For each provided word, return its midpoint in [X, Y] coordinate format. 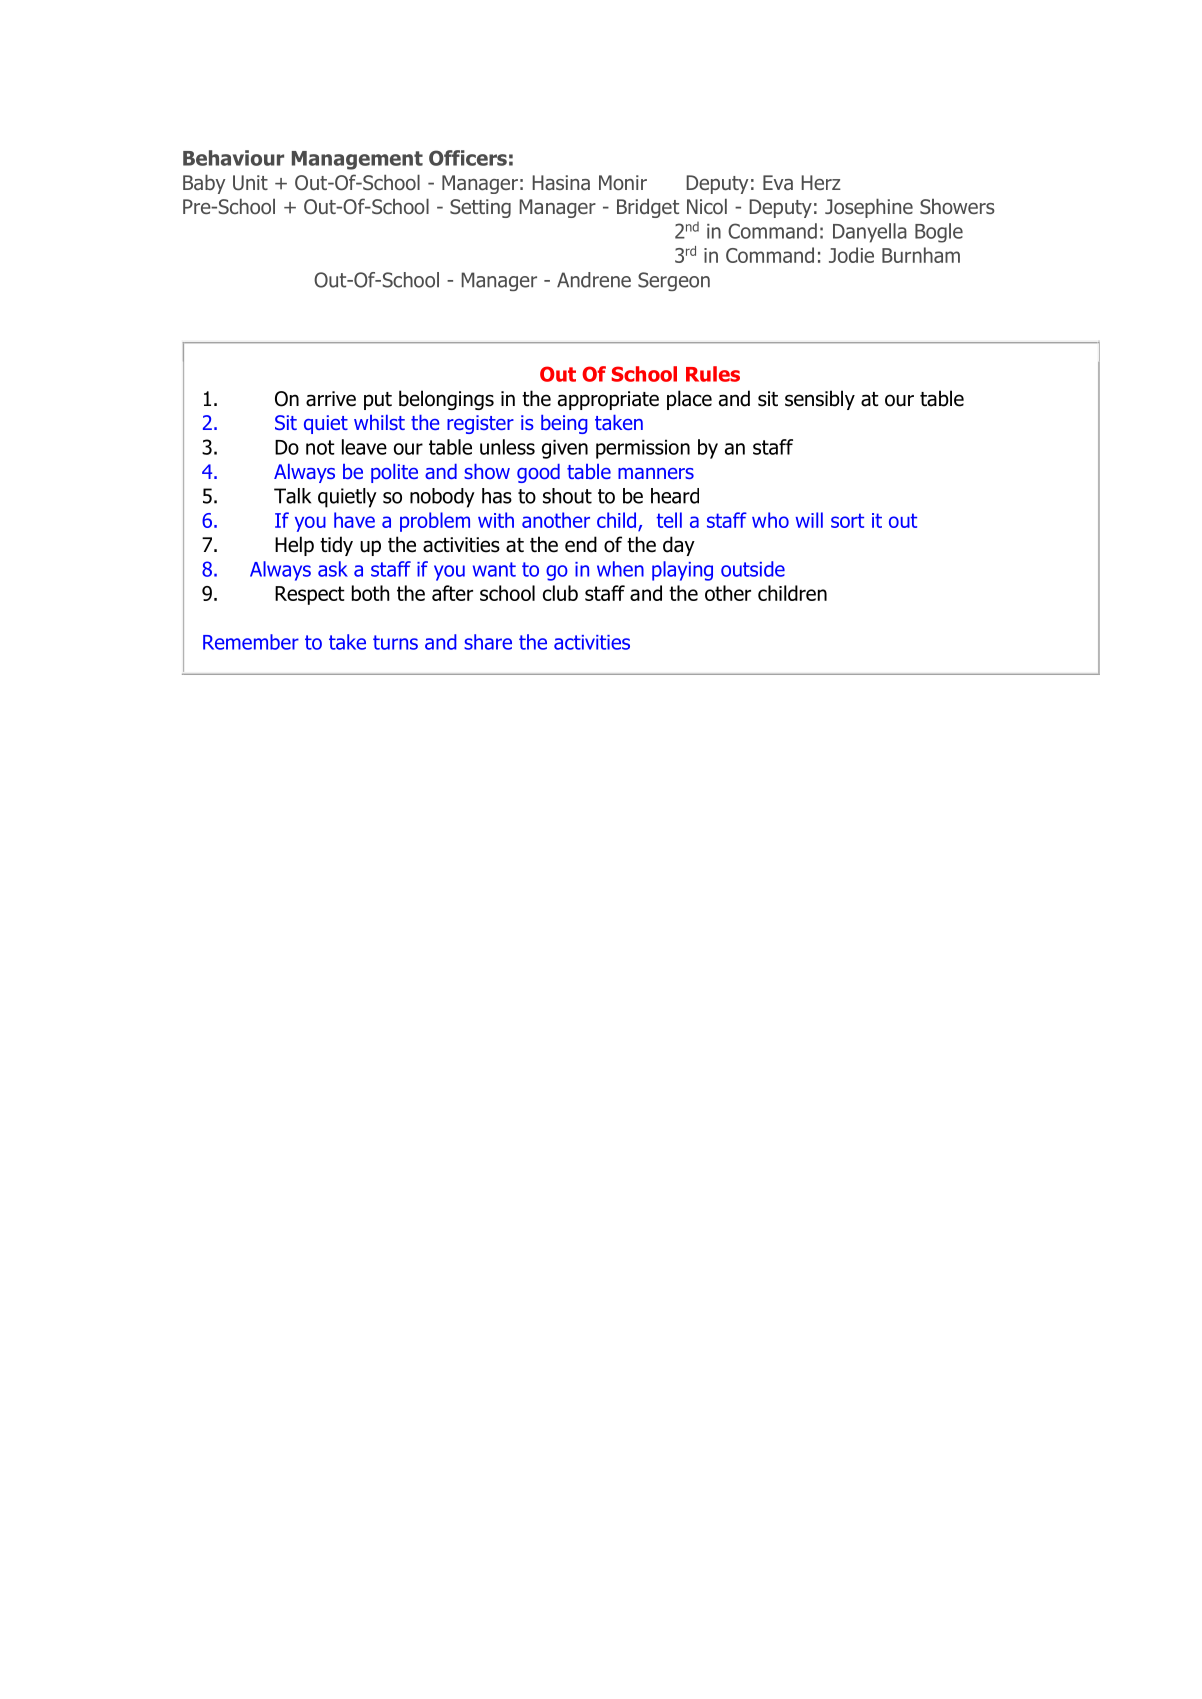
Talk [292, 496]
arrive [331, 399]
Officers [468, 158]
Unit [250, 183]
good [538, 473]
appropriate [608, 400]
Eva [778, 183]
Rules [713, 374]
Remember [251, 642]
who [770, 520]
